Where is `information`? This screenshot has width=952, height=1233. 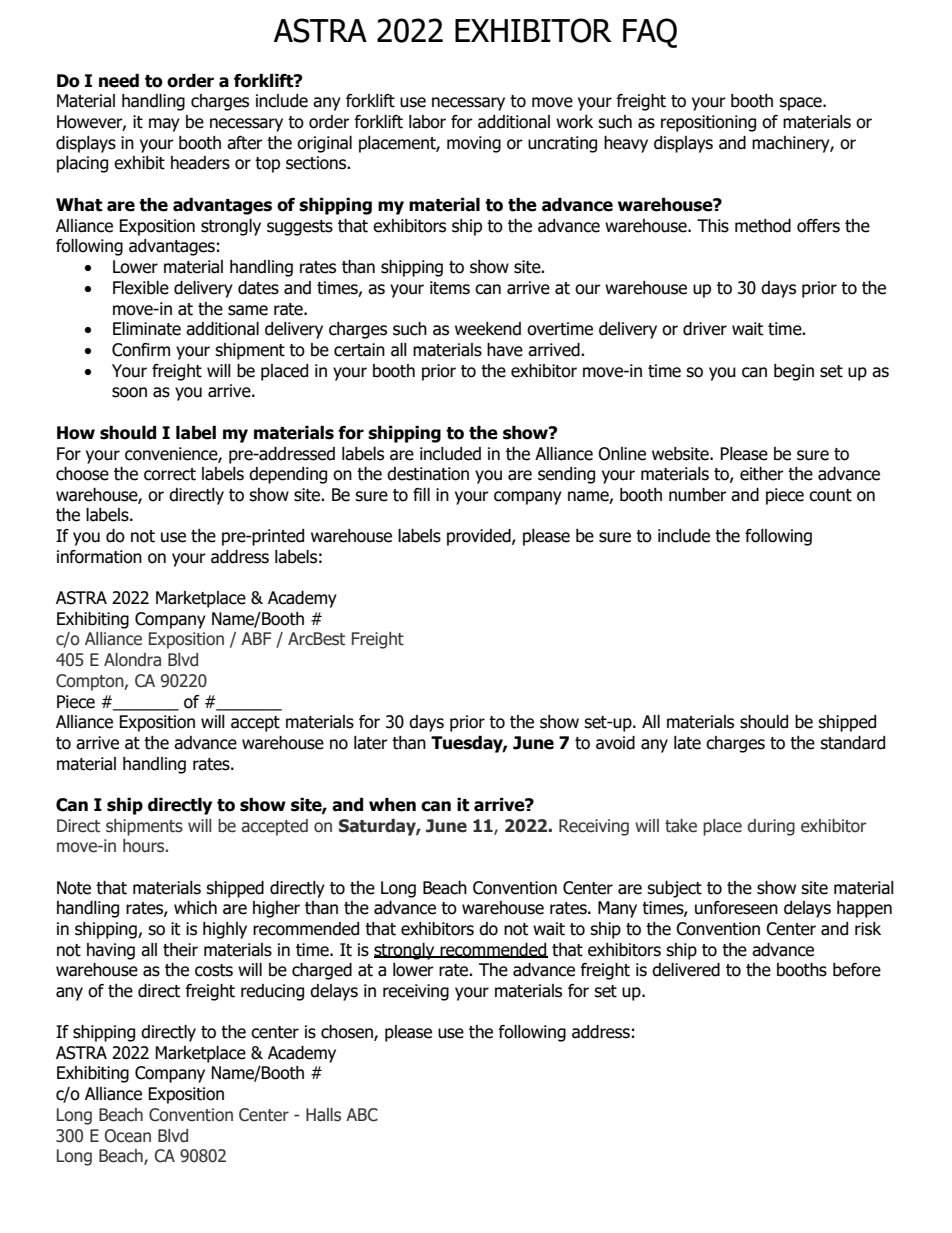 information is located at coordinates (99, 557).
